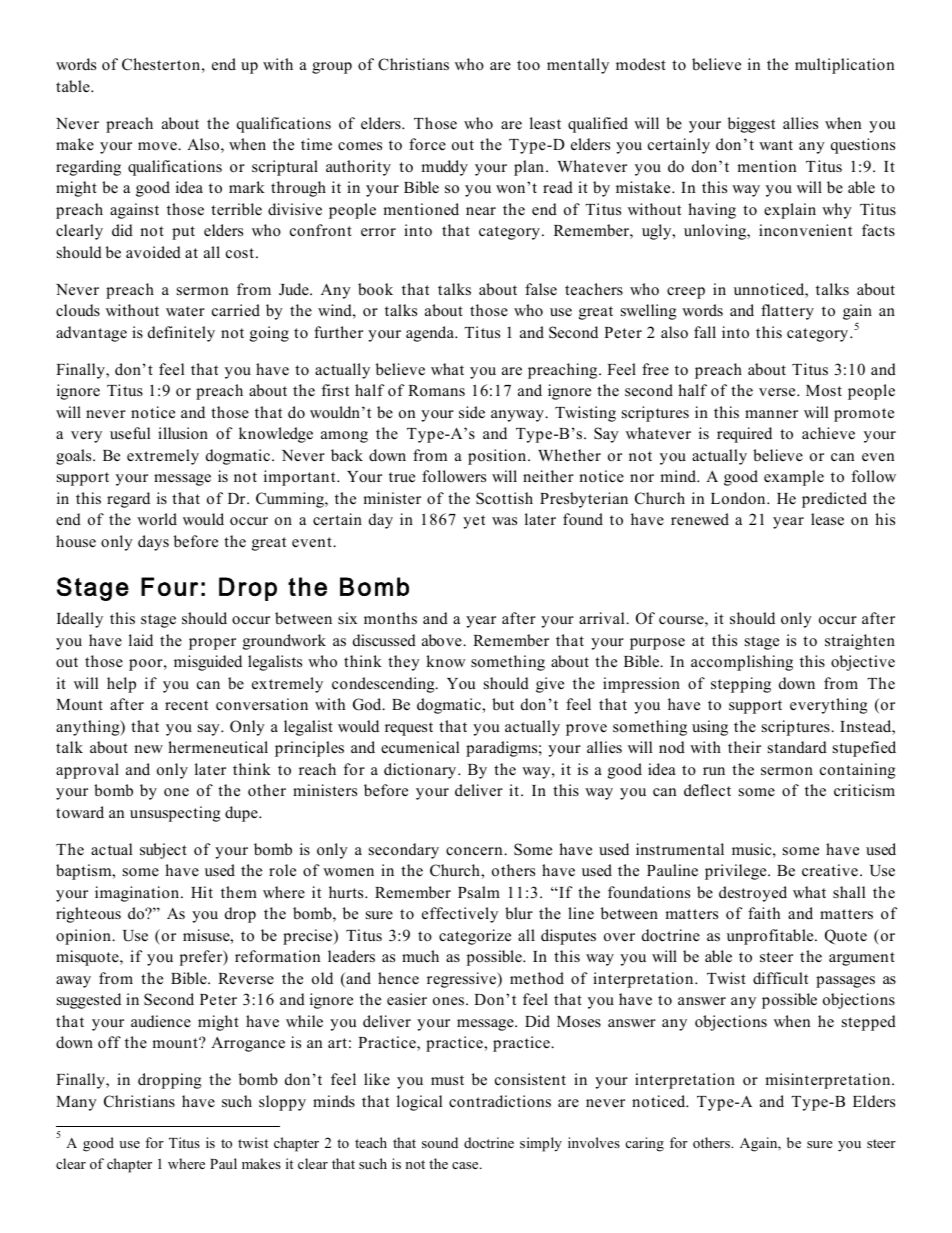 This screenshot has width=952, height=1233. I want to click on standard, so click(797, 747).
